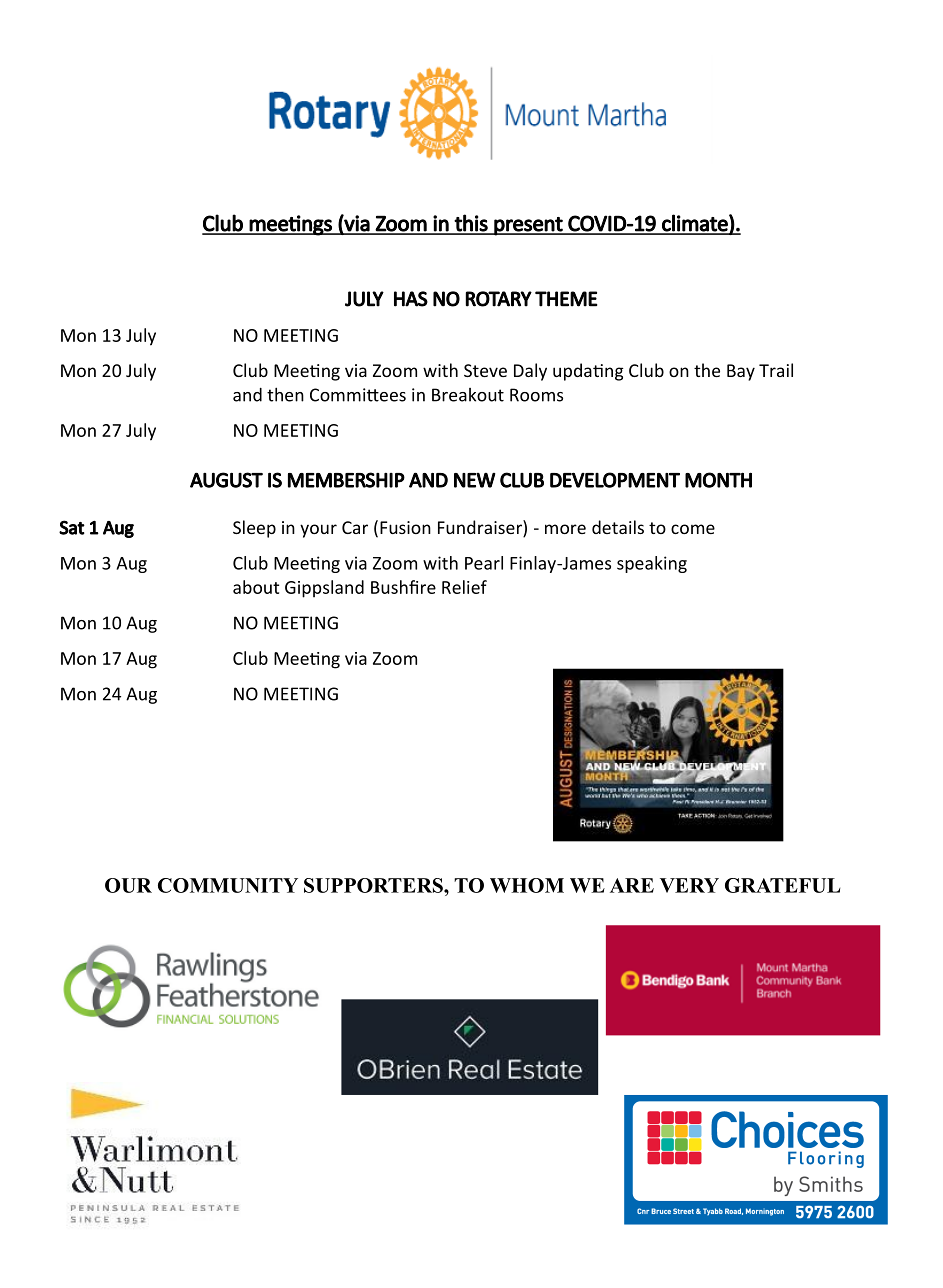 Image resolution: width=943 pixels, height=1288 pixels. What do you see at coordinates (72, 527) in the document?
I see `Sat` at bounding box center [72, 527].
